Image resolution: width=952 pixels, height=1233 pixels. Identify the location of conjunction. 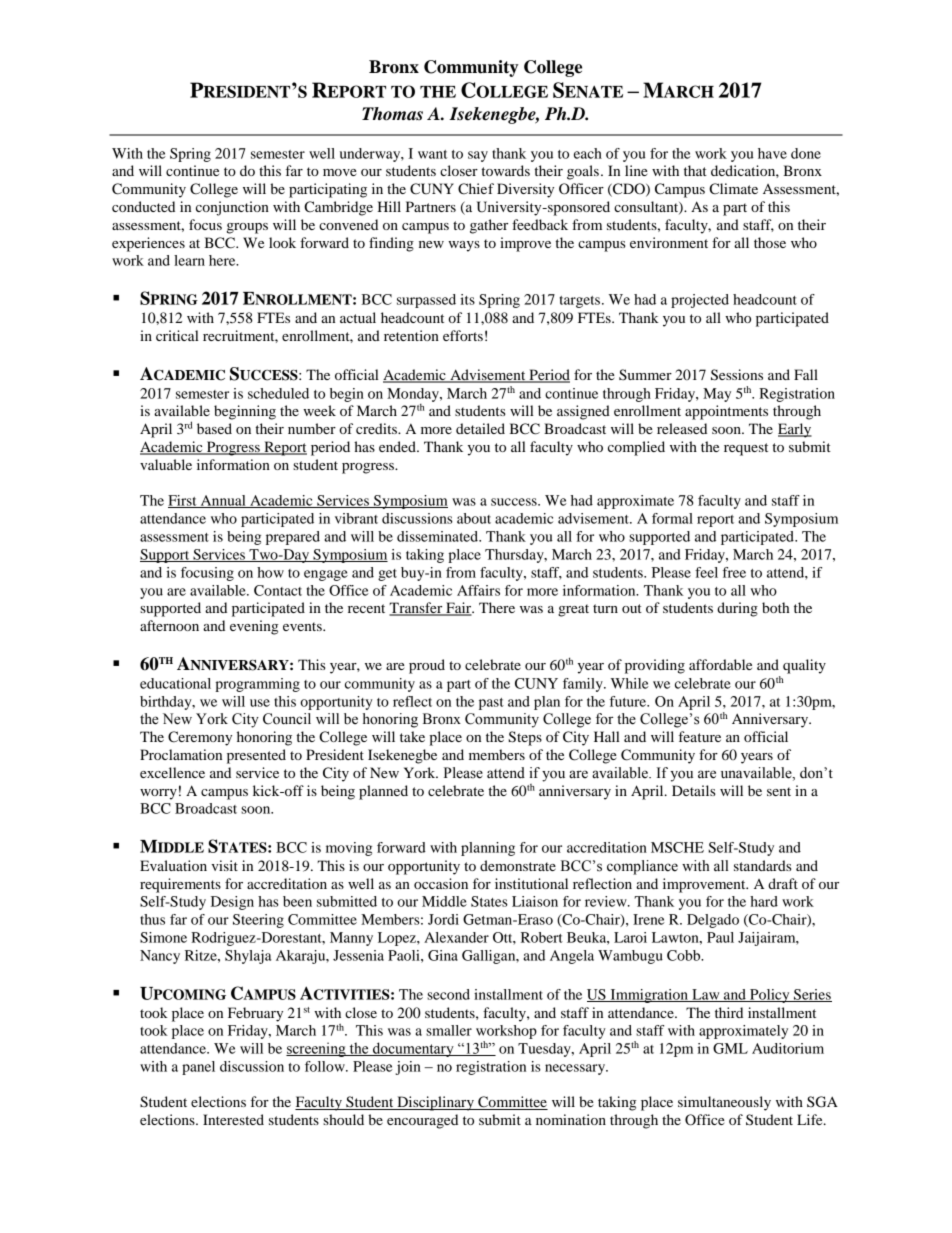
(232, 208).
